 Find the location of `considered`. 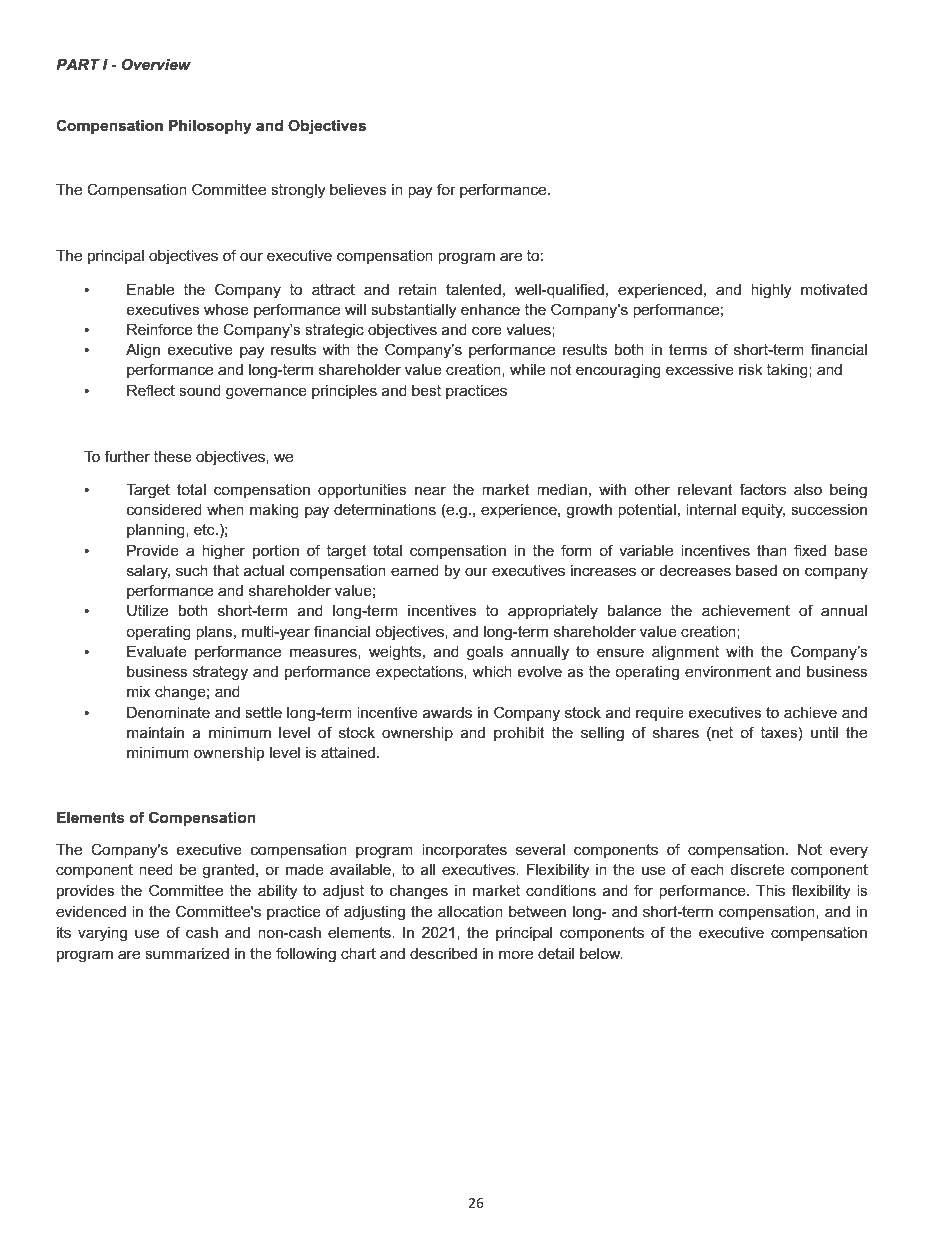

considered is located at coordinates (164, 509).
